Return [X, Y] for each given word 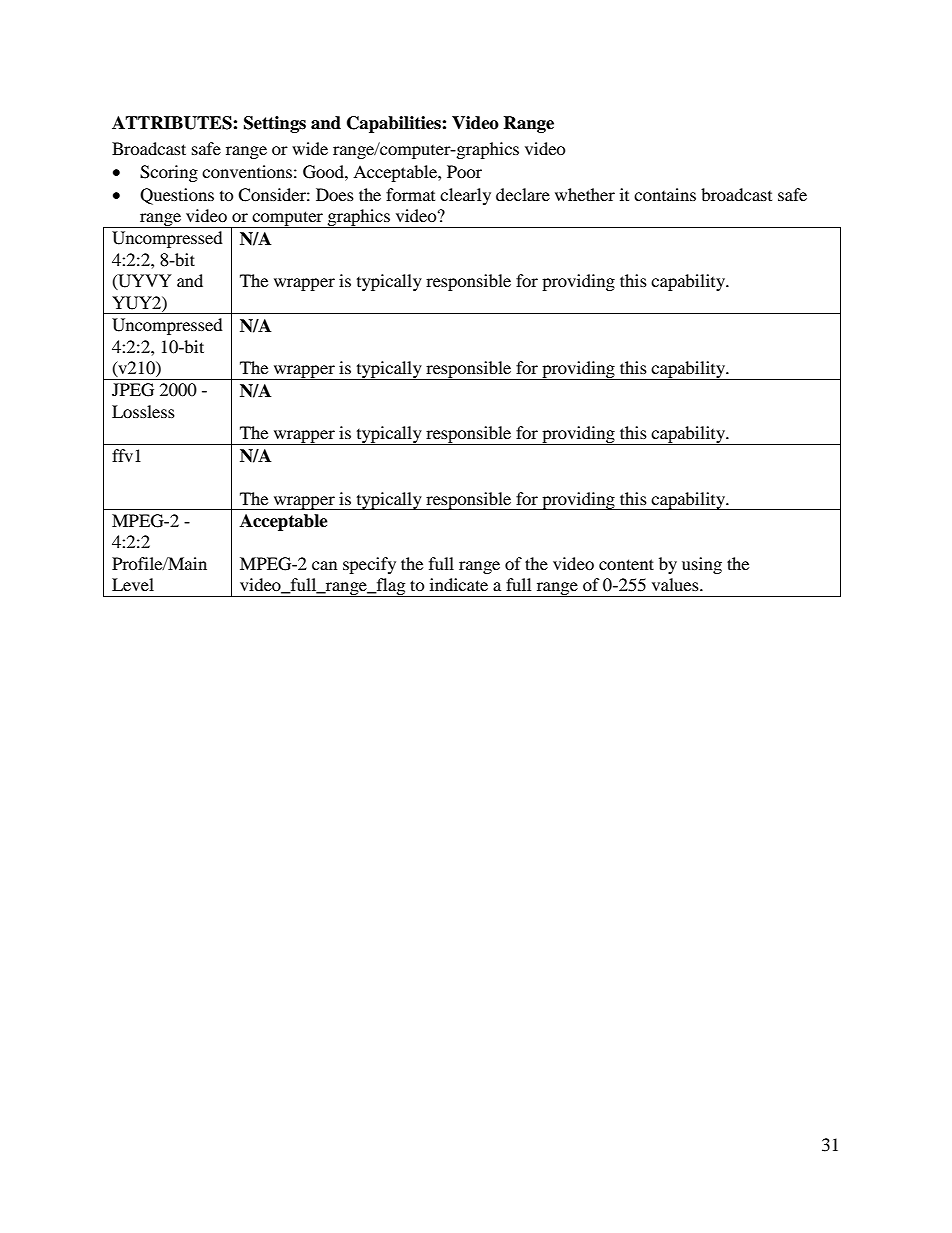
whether [585, 194]
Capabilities [395, 124]
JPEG [133, 390]
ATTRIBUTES [173, 123]
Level [133, 584]
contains [665, 194]
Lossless [143, 411]
